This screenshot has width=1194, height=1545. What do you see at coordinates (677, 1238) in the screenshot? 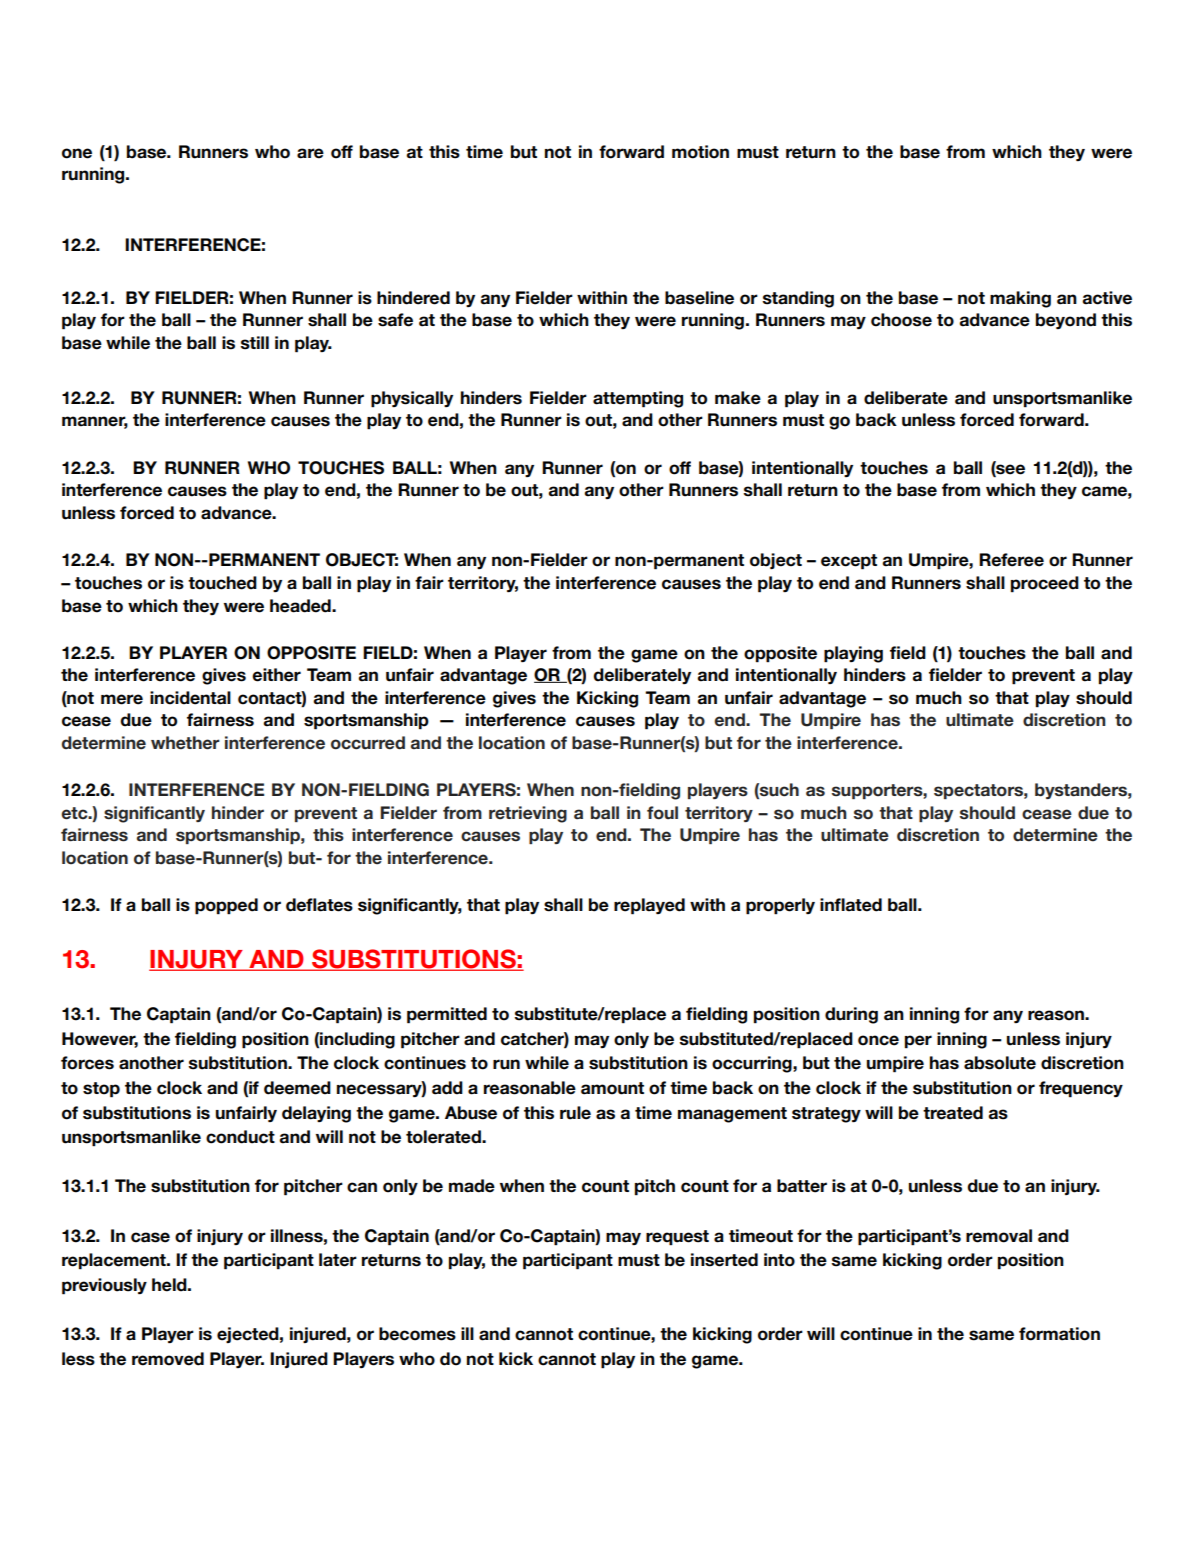
I see `request` at bounding box center [677, 1238].
